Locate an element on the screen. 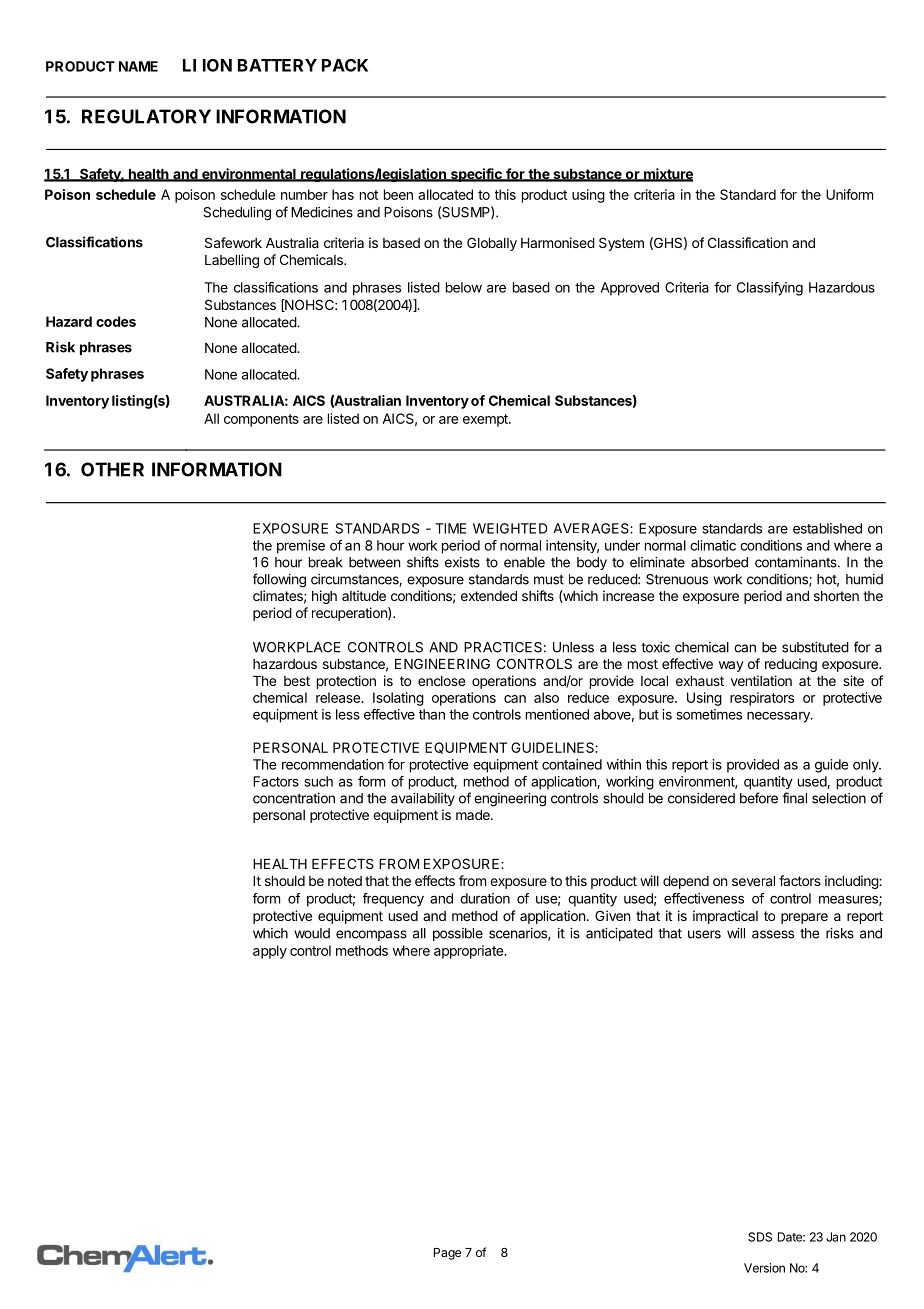 The width and height of the screenshot is (924, 1309). reducing is located at coordinates (791, 665).
